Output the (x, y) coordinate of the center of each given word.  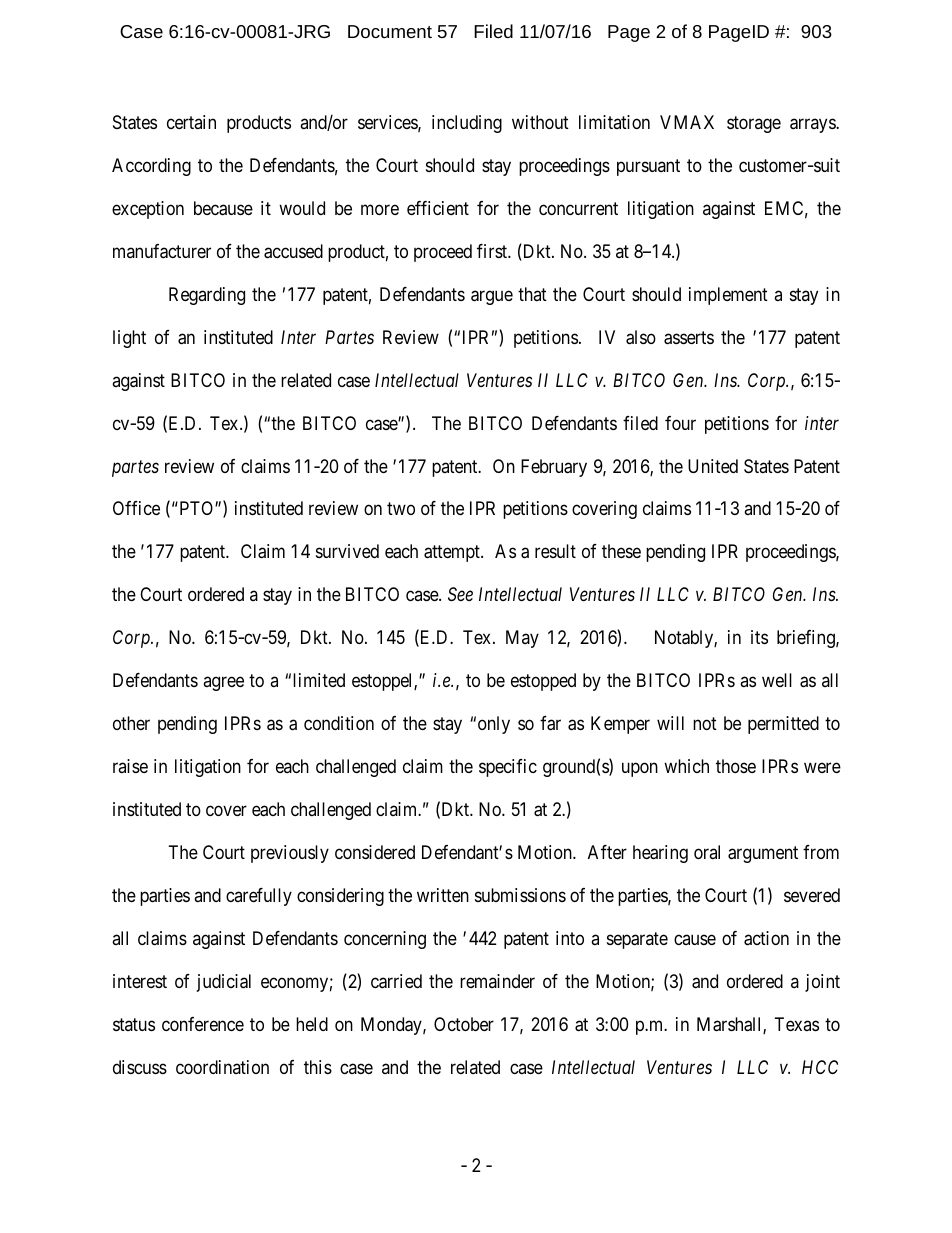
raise (130, 766)
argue (492, 297)
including (467, 124)
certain (191, 122)
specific (508, 768)
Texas (797, 1024)
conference (203, 1024)
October (464, 1024)
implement (728, 296)
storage (754, 124)
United (713, 466)
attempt (453, 554)
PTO (196, 508)
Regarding (207, 296)
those (736, 766)
